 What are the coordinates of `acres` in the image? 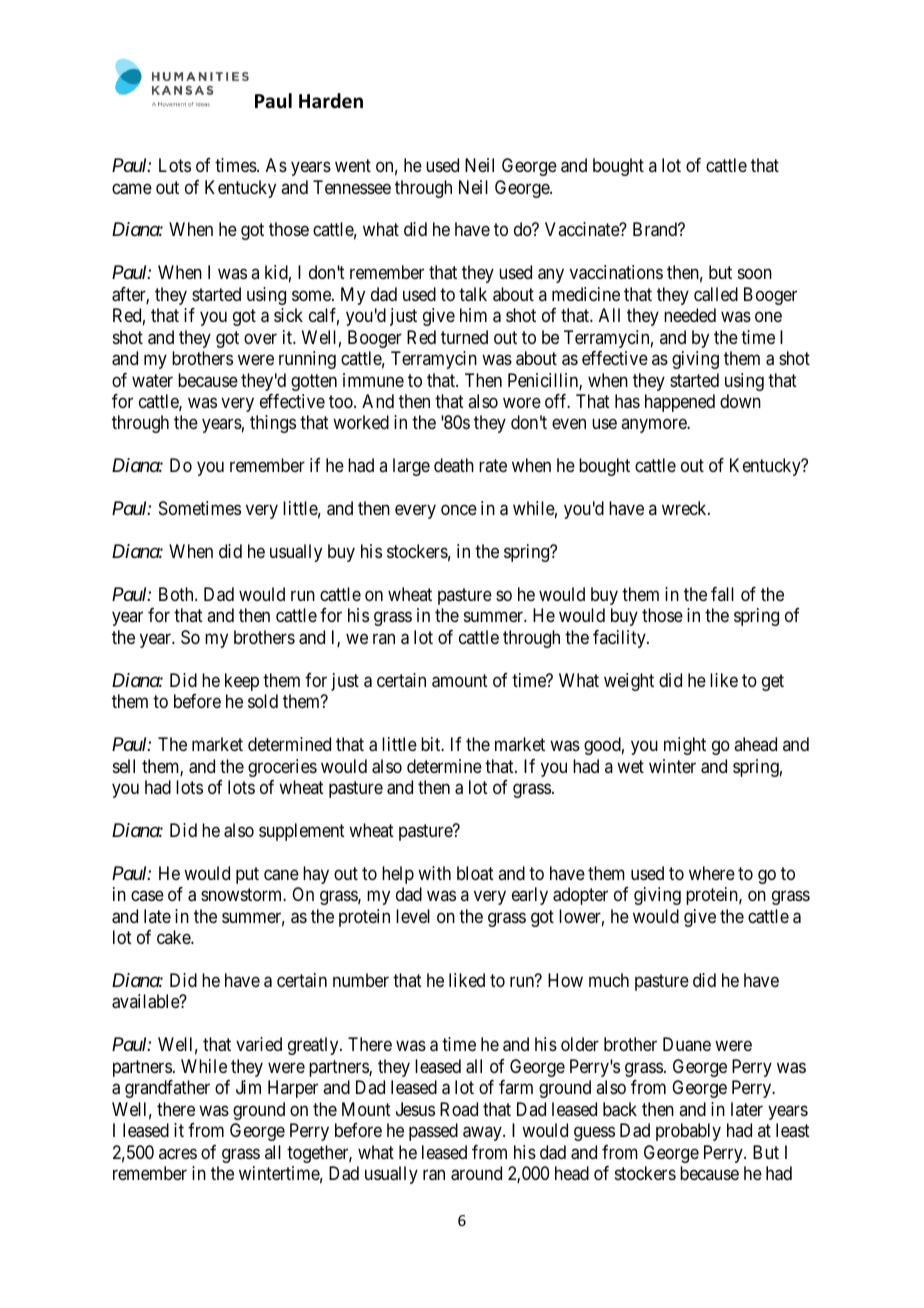 It's located at (178, 1153).
